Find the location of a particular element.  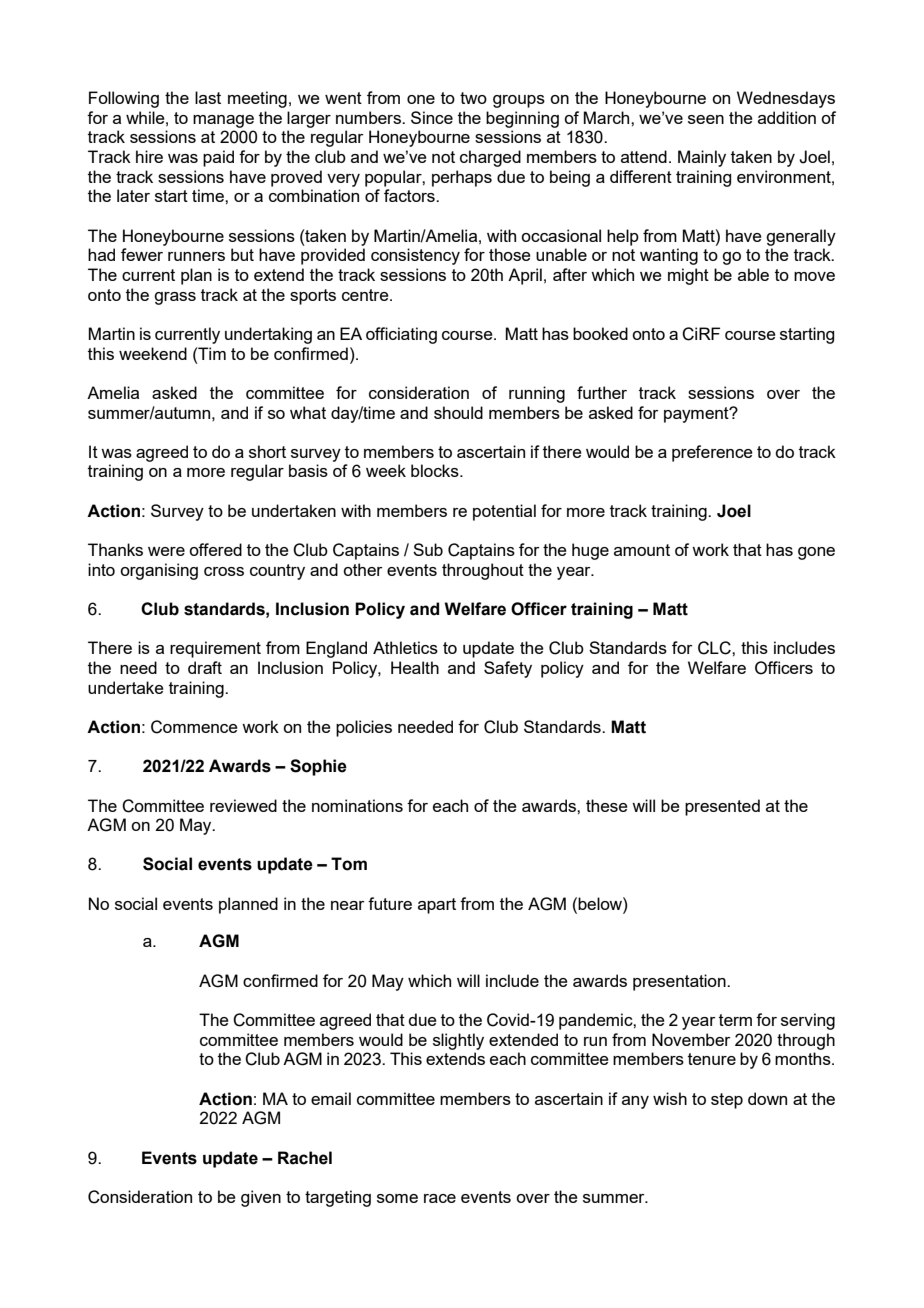

race is located at coordinates (440, 1198).
